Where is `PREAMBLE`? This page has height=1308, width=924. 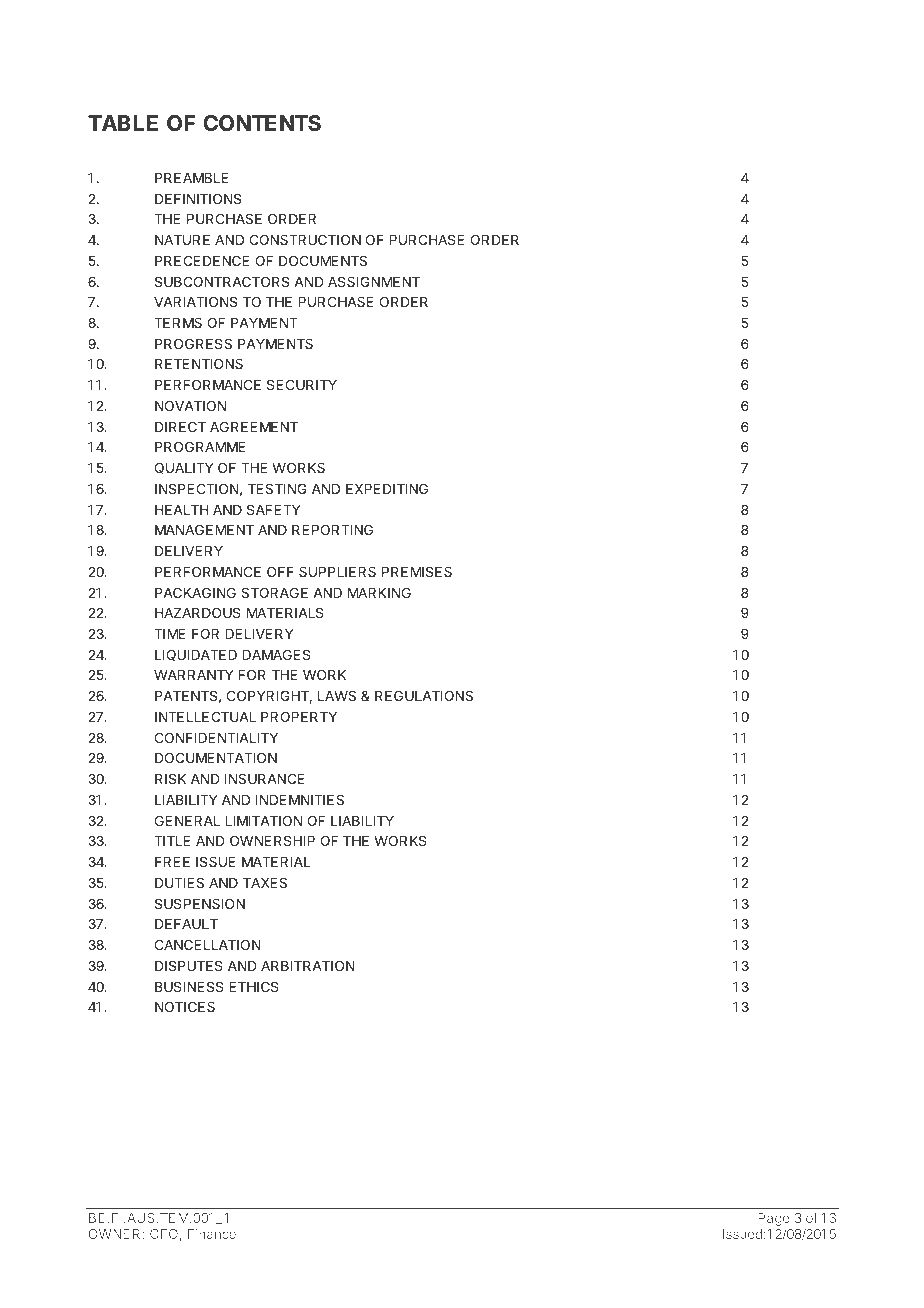 PREAMBLE is located at coordinates (192, 178).
